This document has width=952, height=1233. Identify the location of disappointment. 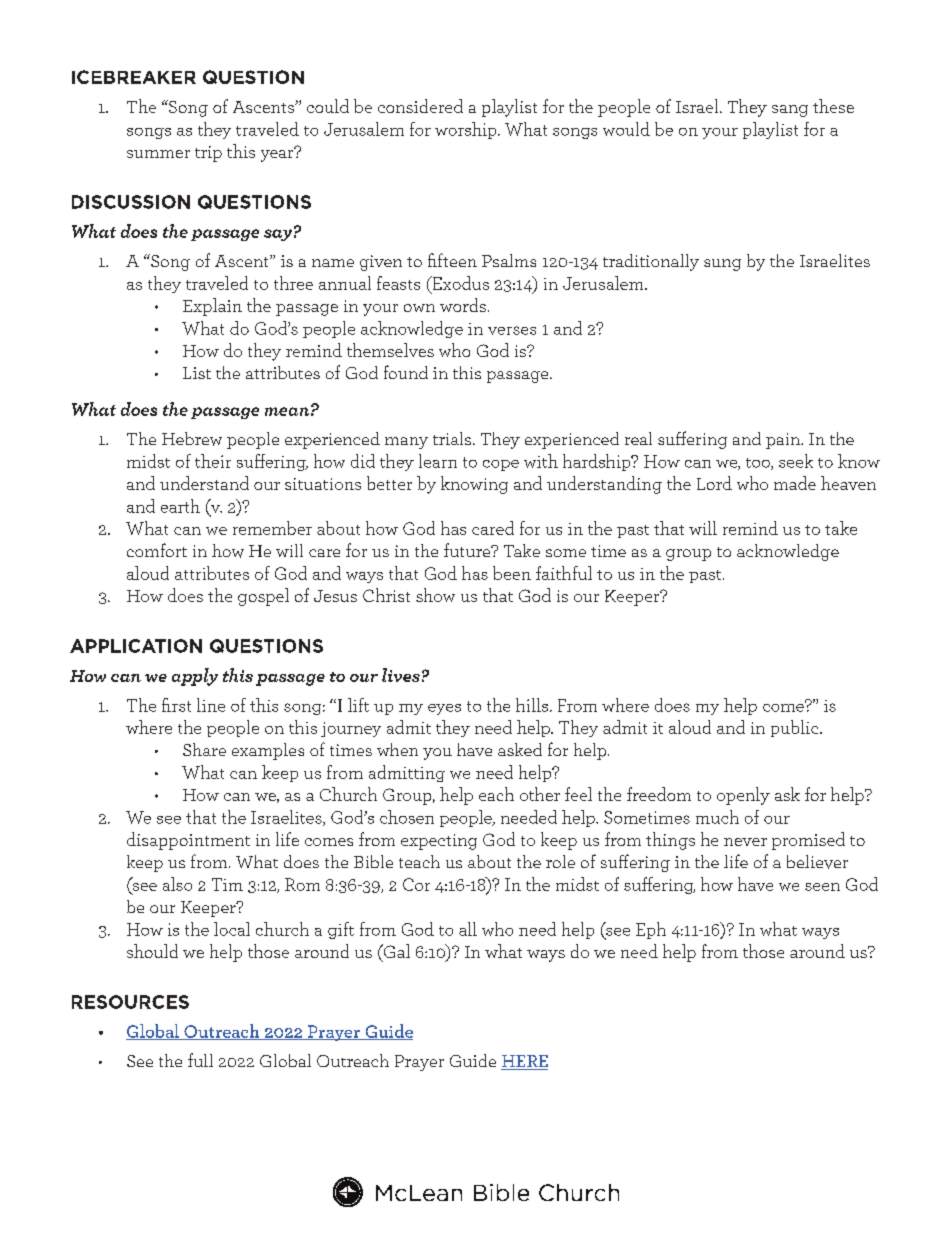
(188, 841).
